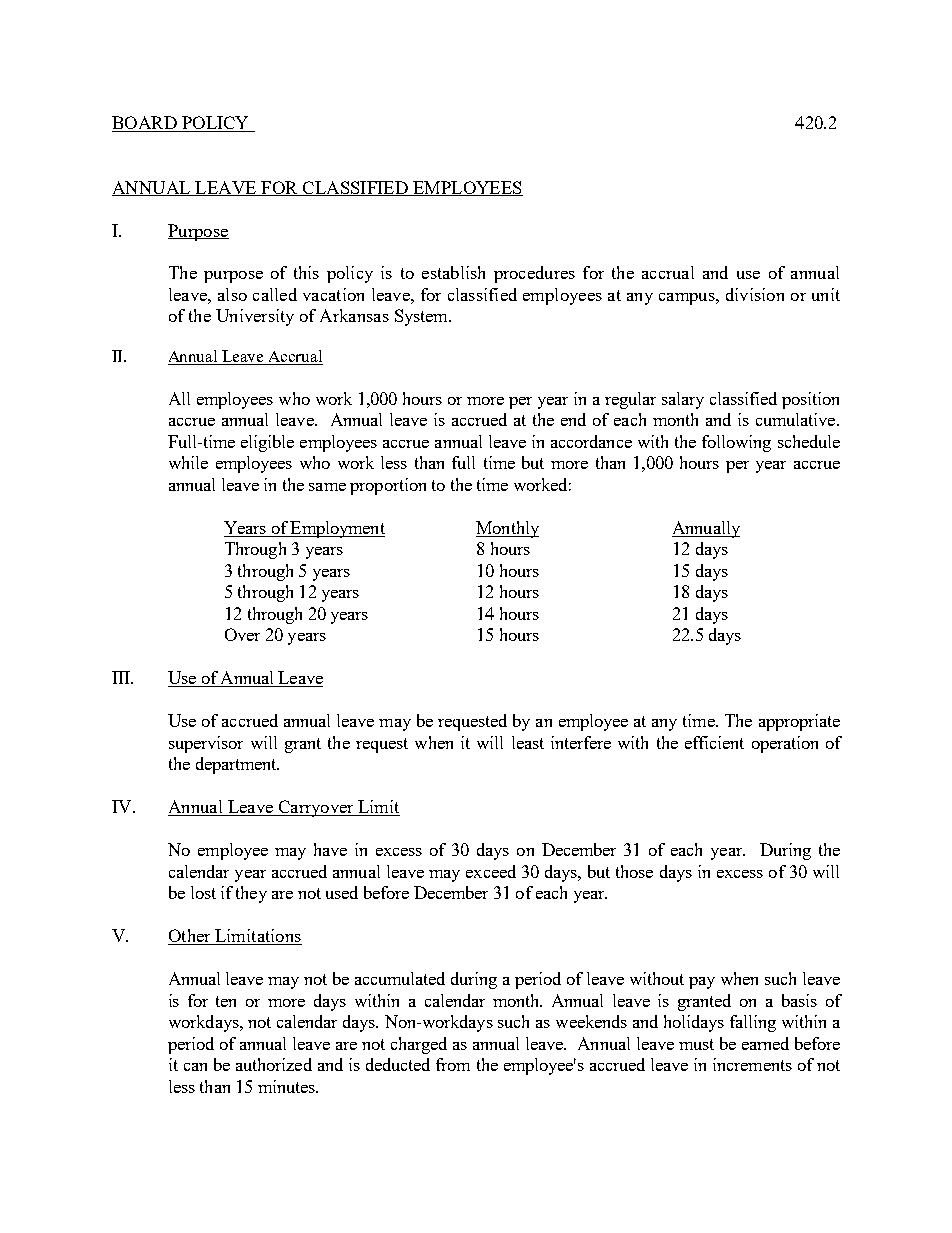  Describe the element at coordinates (195, 1067) in the page. I see `can` at that location.
